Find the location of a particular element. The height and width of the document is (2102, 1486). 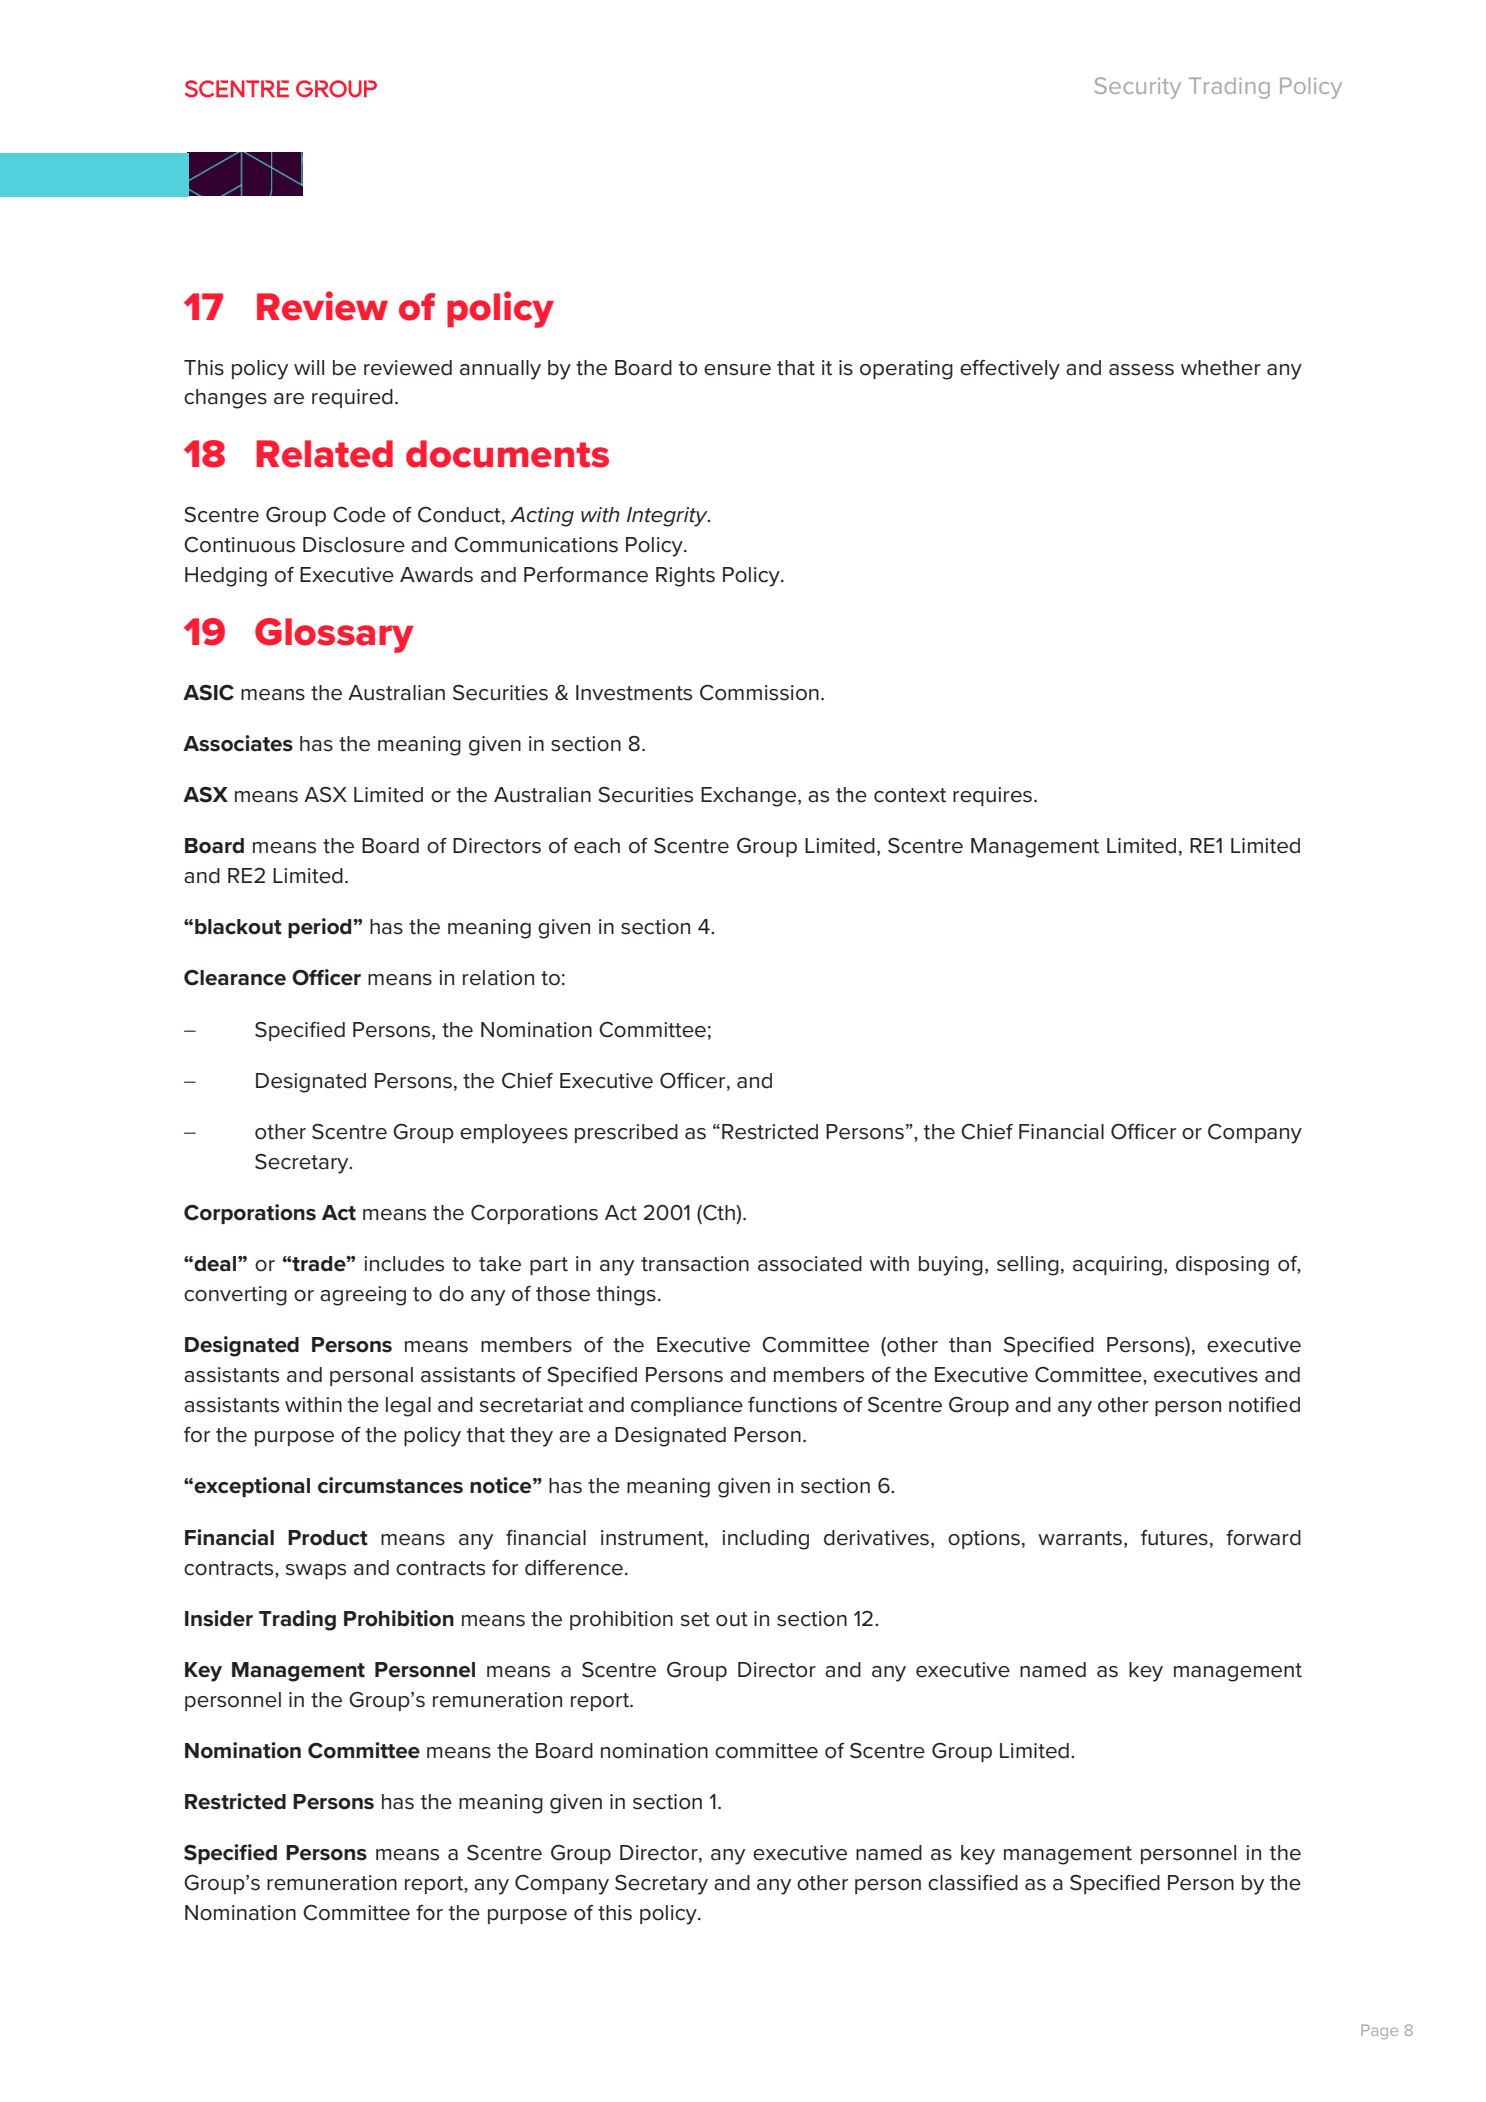

ensure is located at coordinates (737, 370).
